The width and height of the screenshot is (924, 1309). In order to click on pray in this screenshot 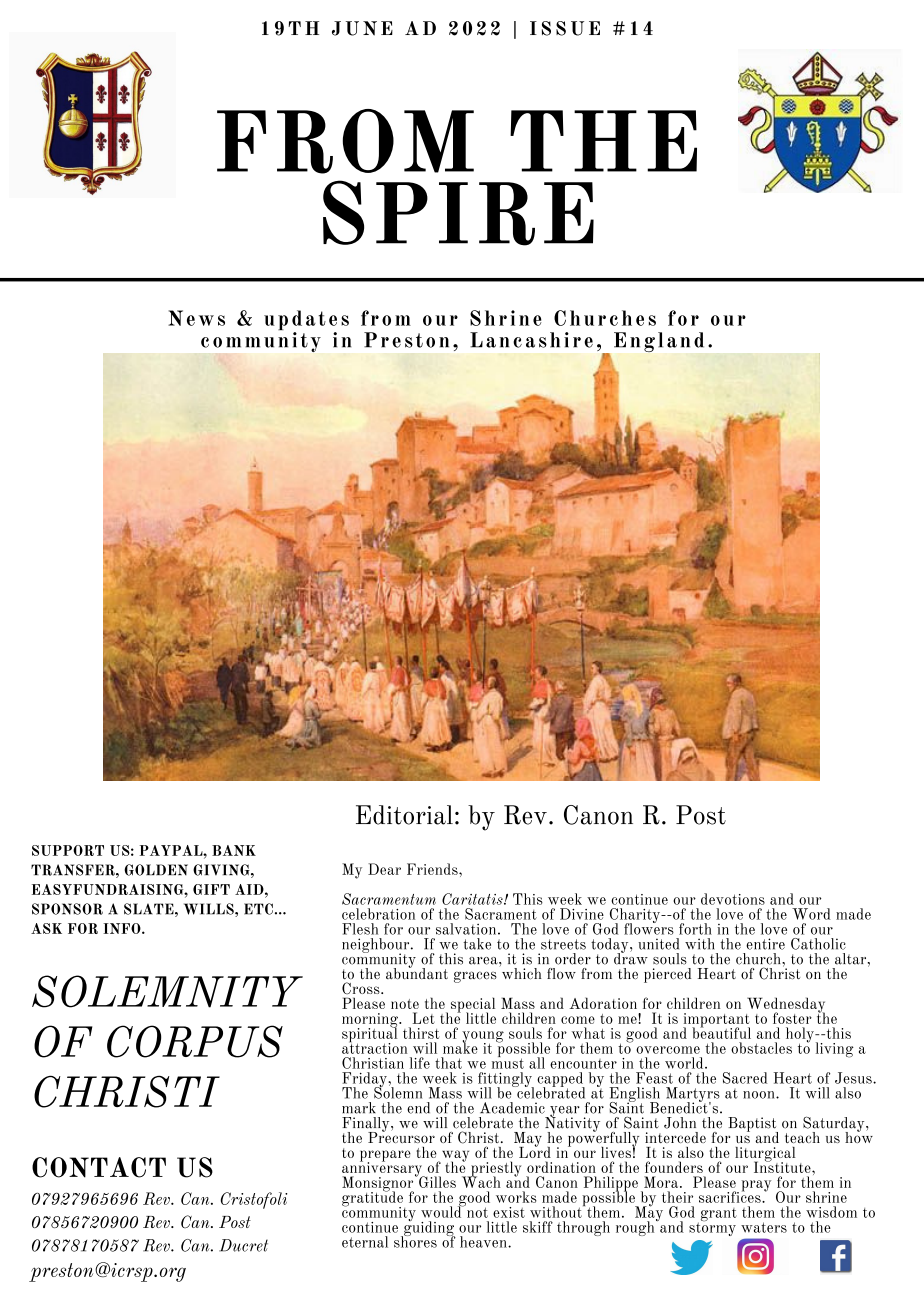, I will do `click(756, 1186)`.
